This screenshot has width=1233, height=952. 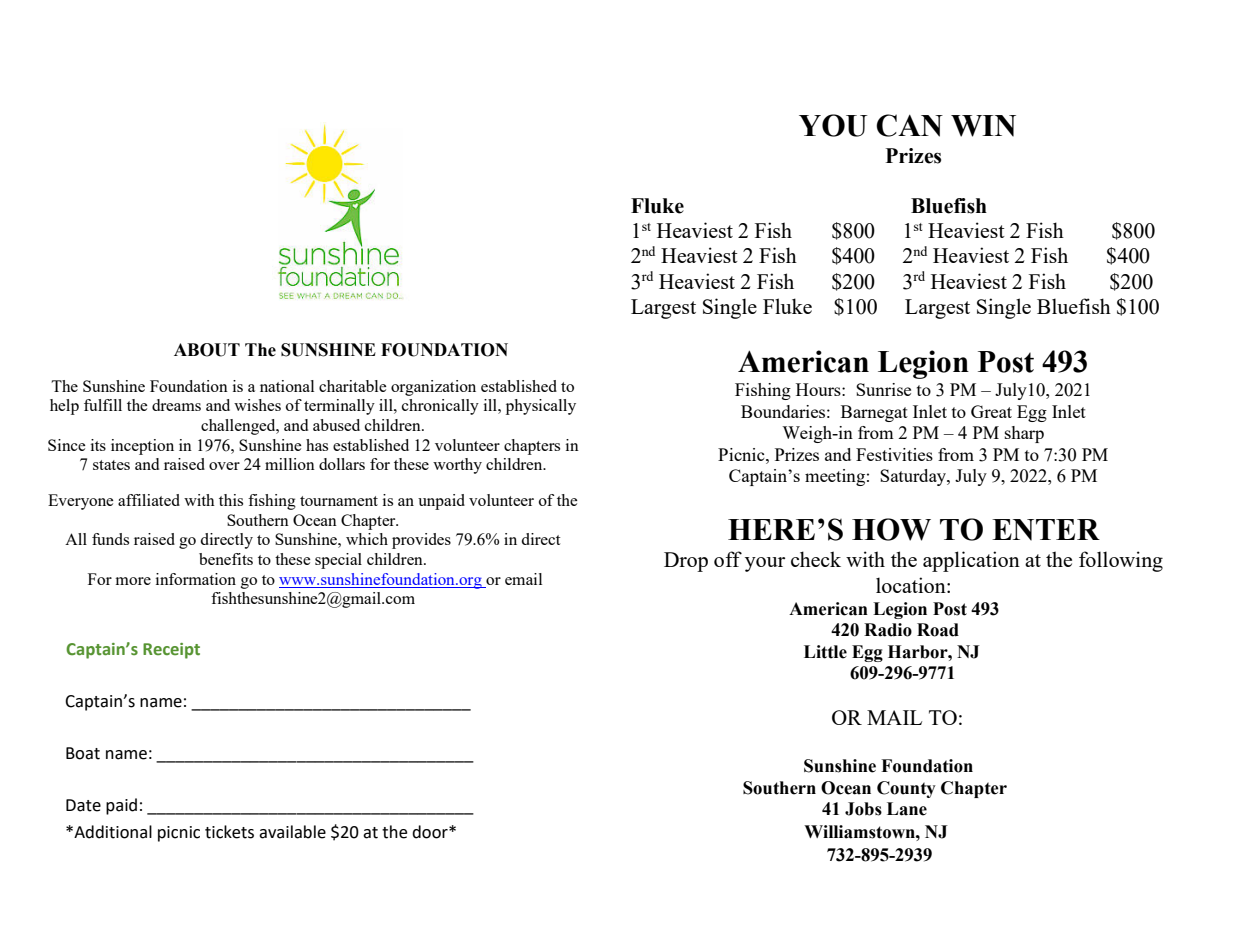 I want to click on Festivities, so click(x=894, y=454).
